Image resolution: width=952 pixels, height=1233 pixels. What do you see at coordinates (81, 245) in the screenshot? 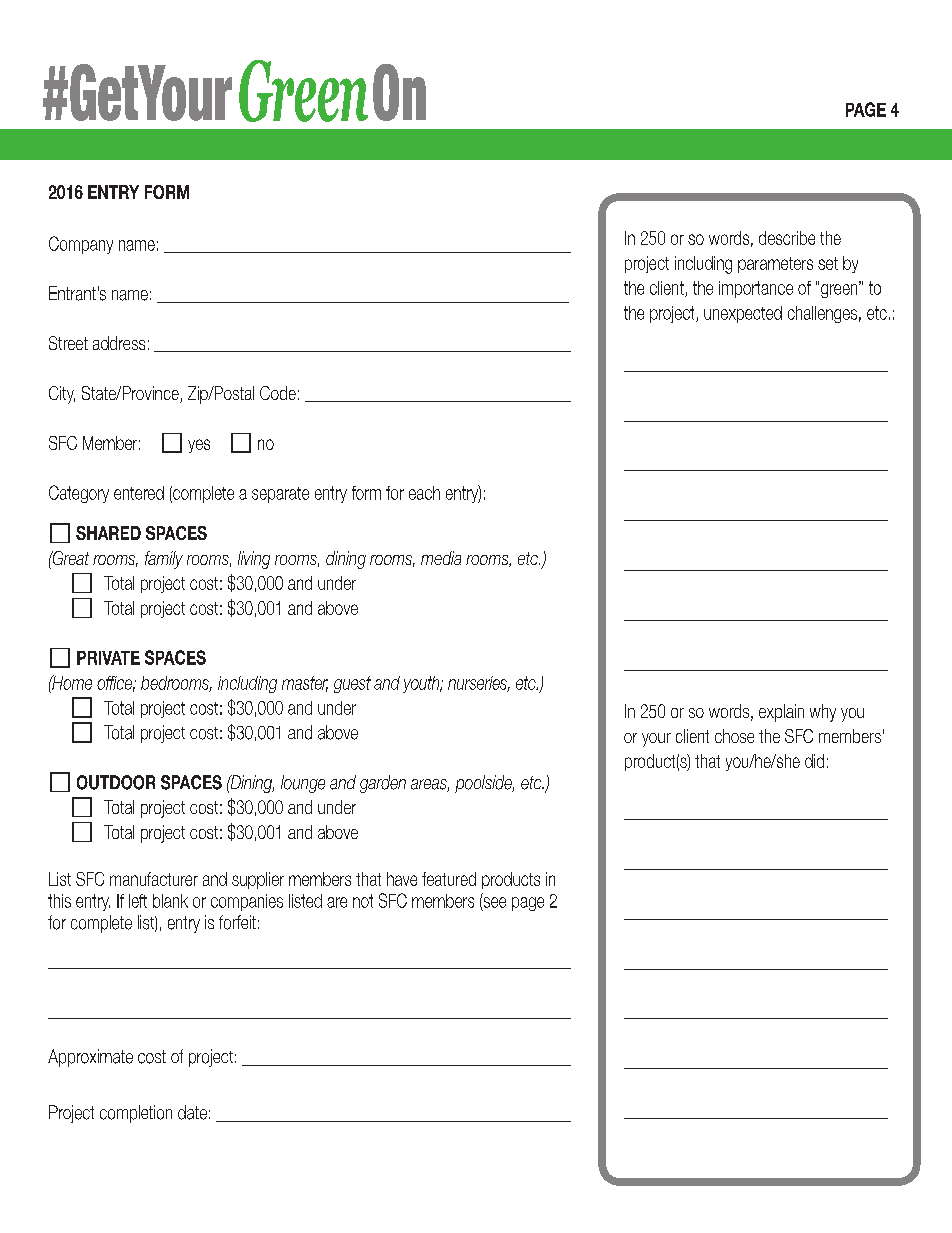
I see `Company` at bounding box center [81, 245].
